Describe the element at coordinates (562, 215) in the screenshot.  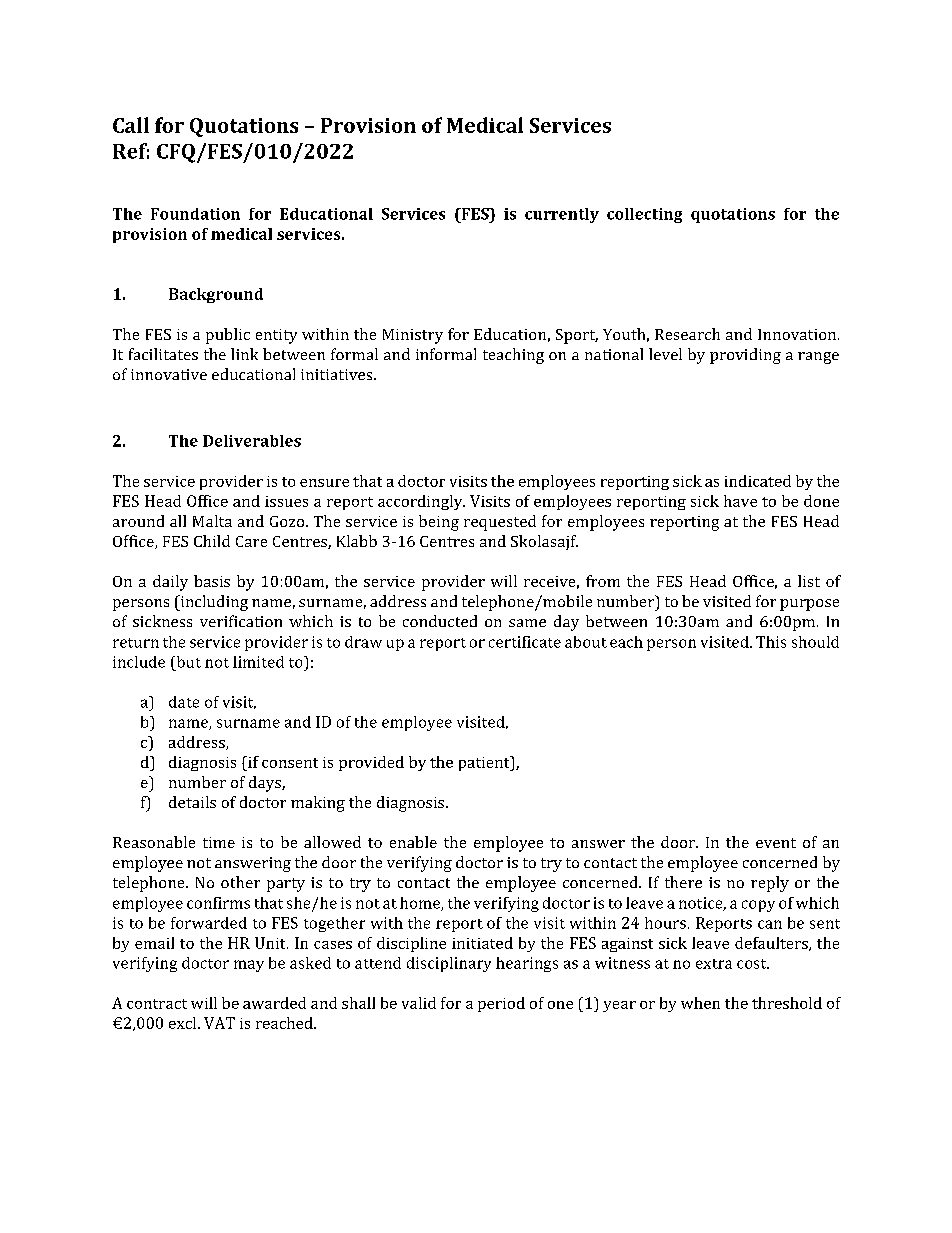
I see `currently` at that location.
